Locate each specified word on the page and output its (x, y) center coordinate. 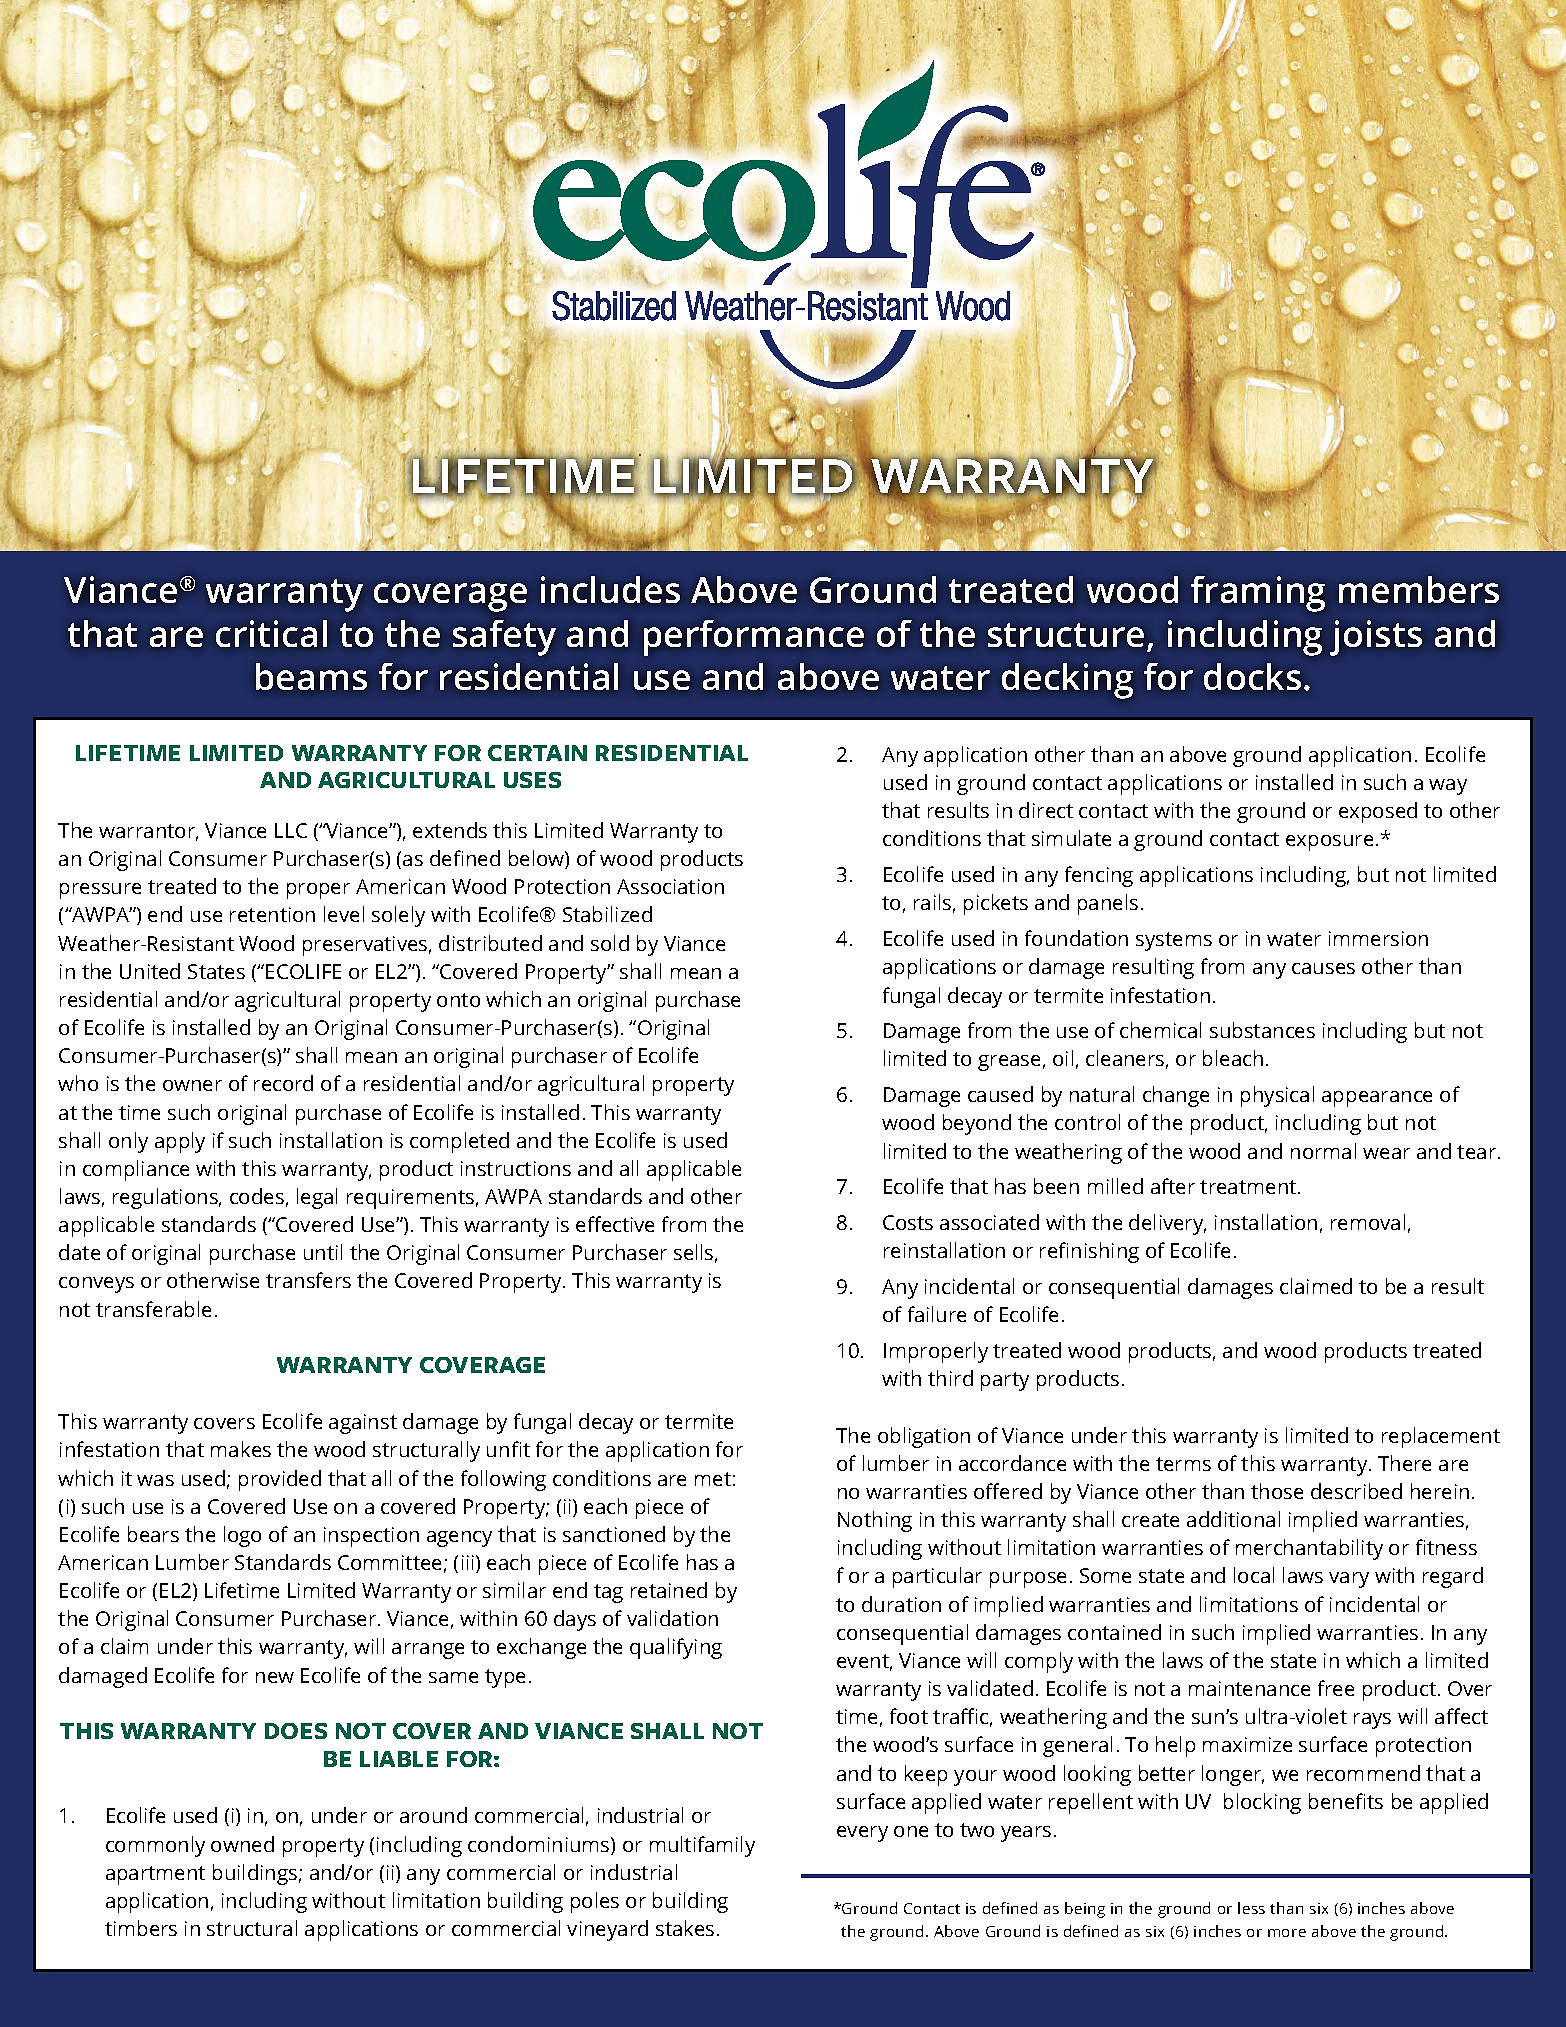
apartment (155, 1875)
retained (669, 1590)
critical (271, 633)
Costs (908, 1222)
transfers (308, 1280)
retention (272, 914)
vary (1349, 1580)
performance (754, 638)
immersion (1378, 938)
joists (1376, 638)
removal (1368, 1222)
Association (670, 886)
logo (242, 1536)
